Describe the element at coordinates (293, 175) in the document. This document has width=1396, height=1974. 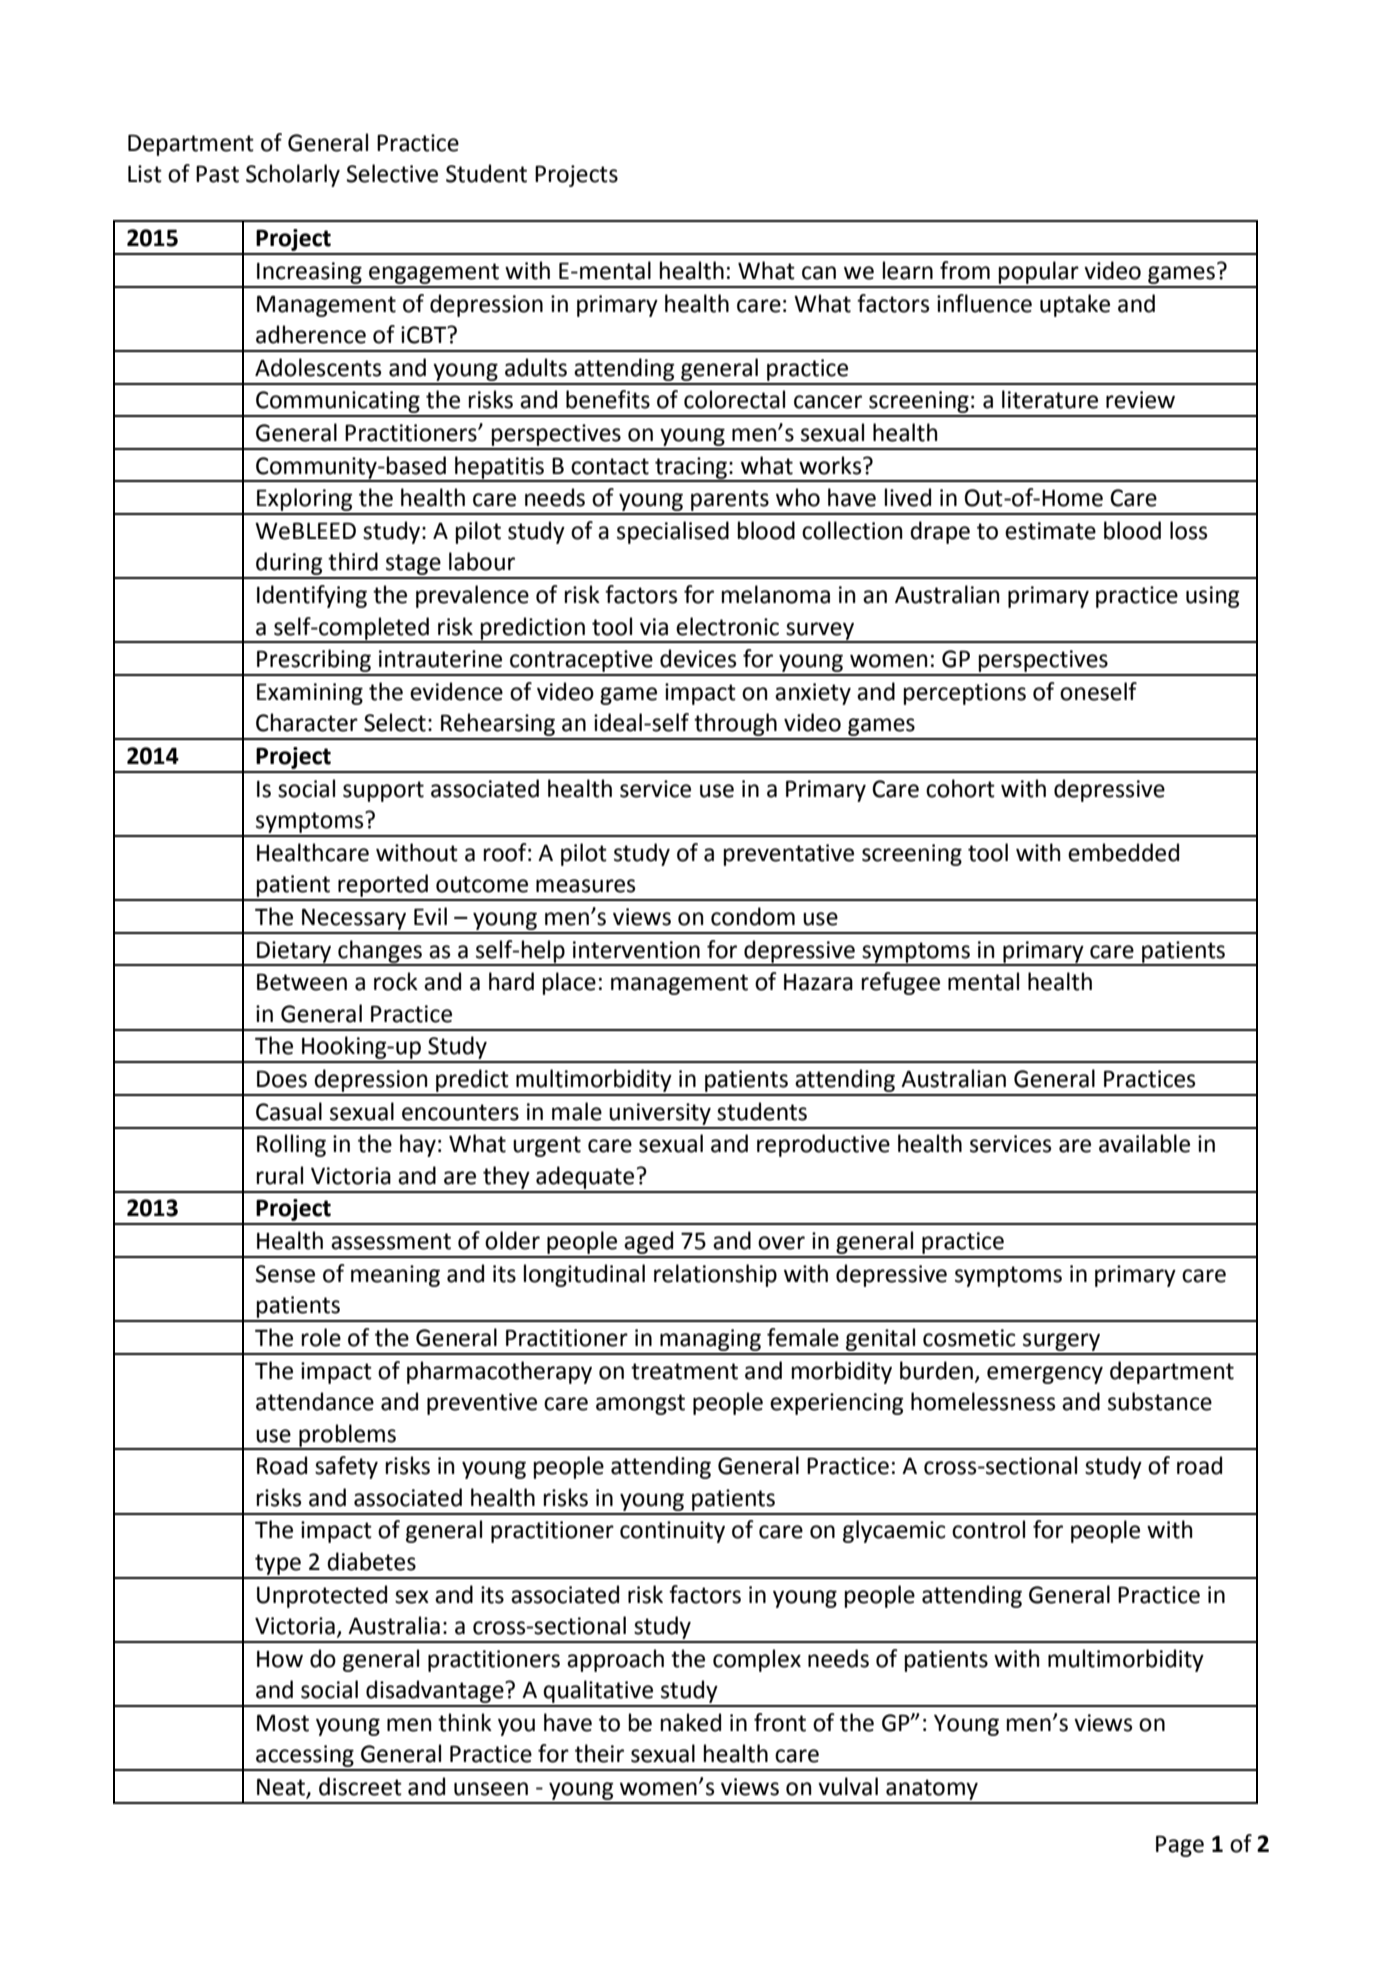
I see `Scholarly` at that location.
